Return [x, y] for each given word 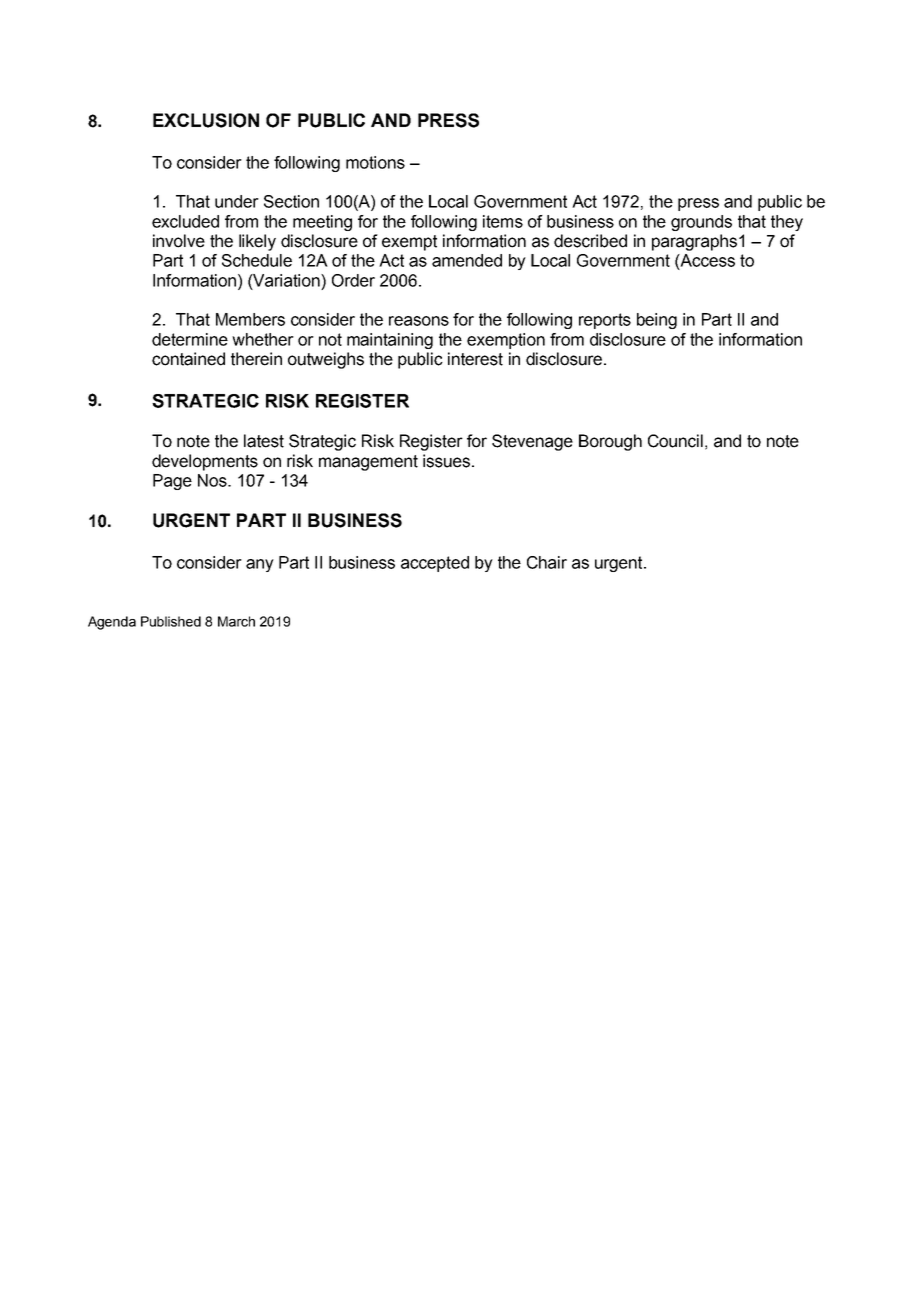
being [657, 321]
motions [375, 162]
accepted [435, 564]
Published [171, 621]
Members [250, 319]
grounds [701, 223]
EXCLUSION [206, 120]
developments [205, 462]
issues [448, 461]
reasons [419, 321]
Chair [547, 562]
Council [675, 441]
